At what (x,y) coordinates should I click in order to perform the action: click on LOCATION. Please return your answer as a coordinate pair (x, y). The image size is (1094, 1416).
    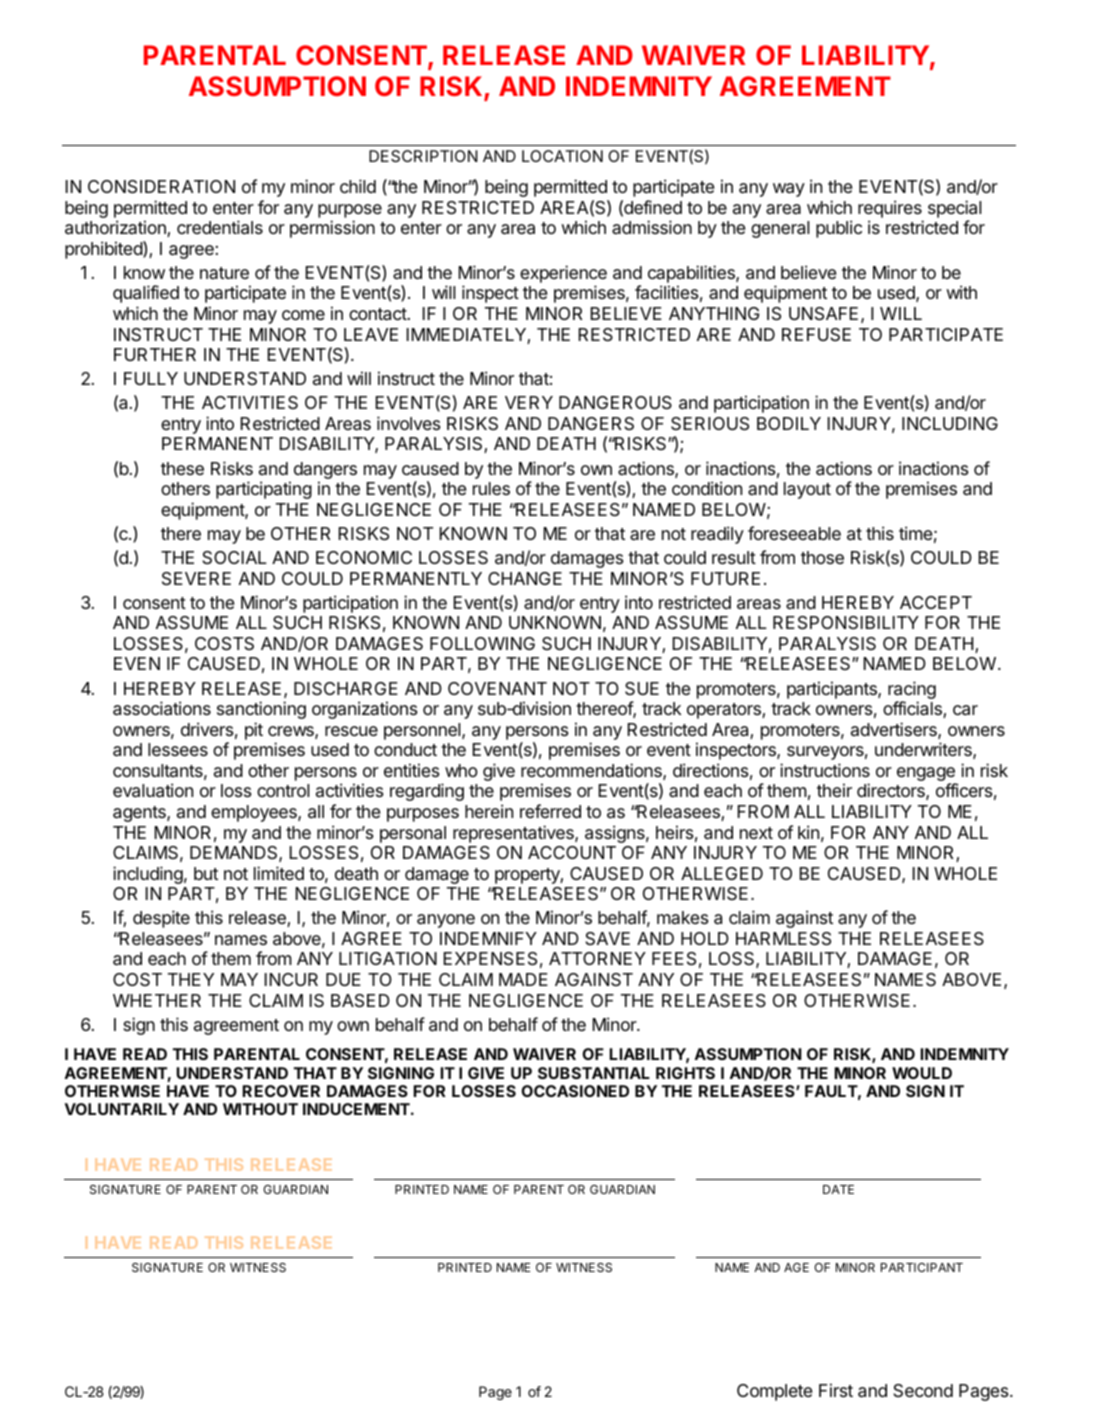
    Looking at the image, I should click on (562, 156).
